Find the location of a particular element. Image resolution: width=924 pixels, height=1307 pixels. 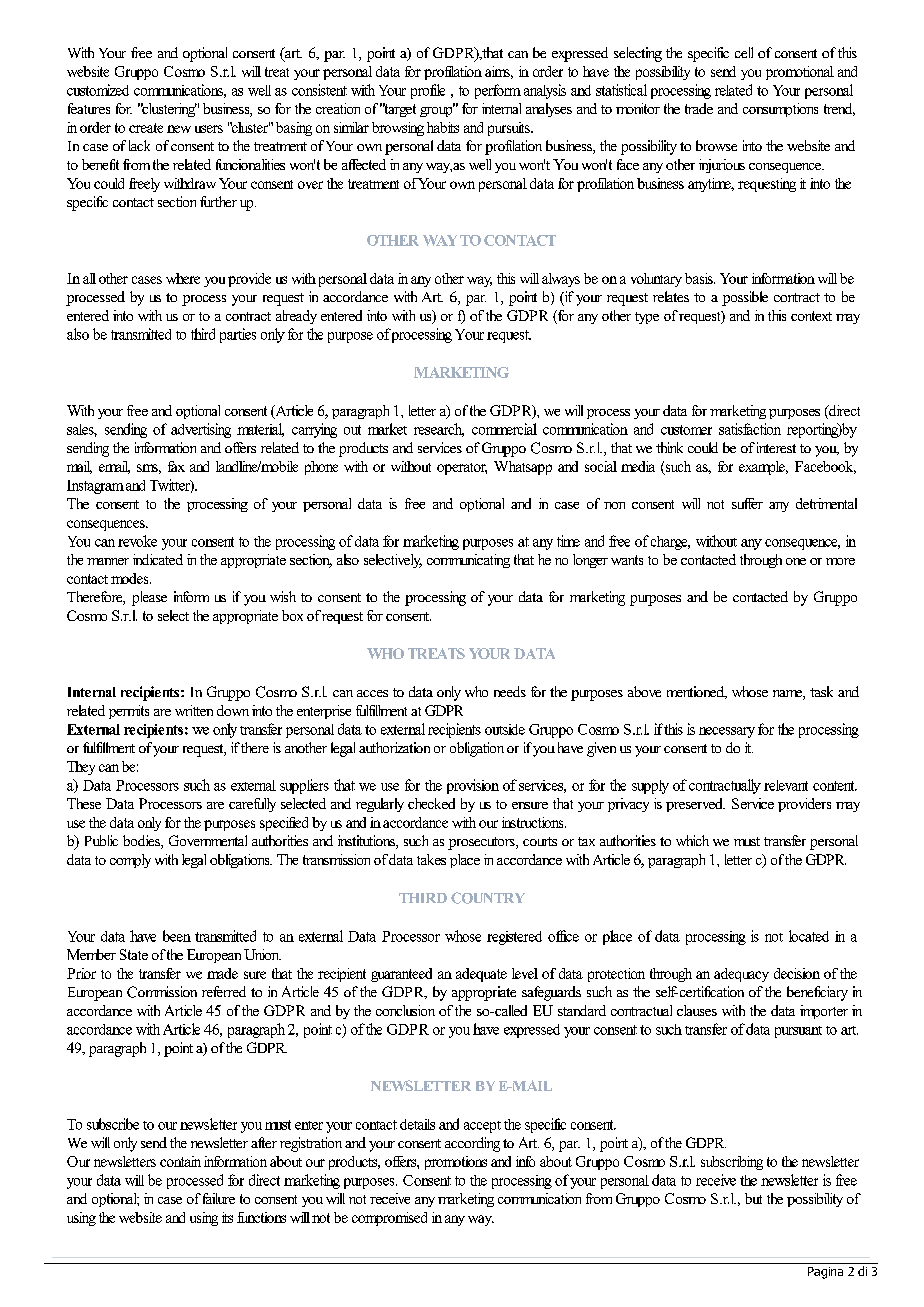

create is located at coordinates (146, 128).
